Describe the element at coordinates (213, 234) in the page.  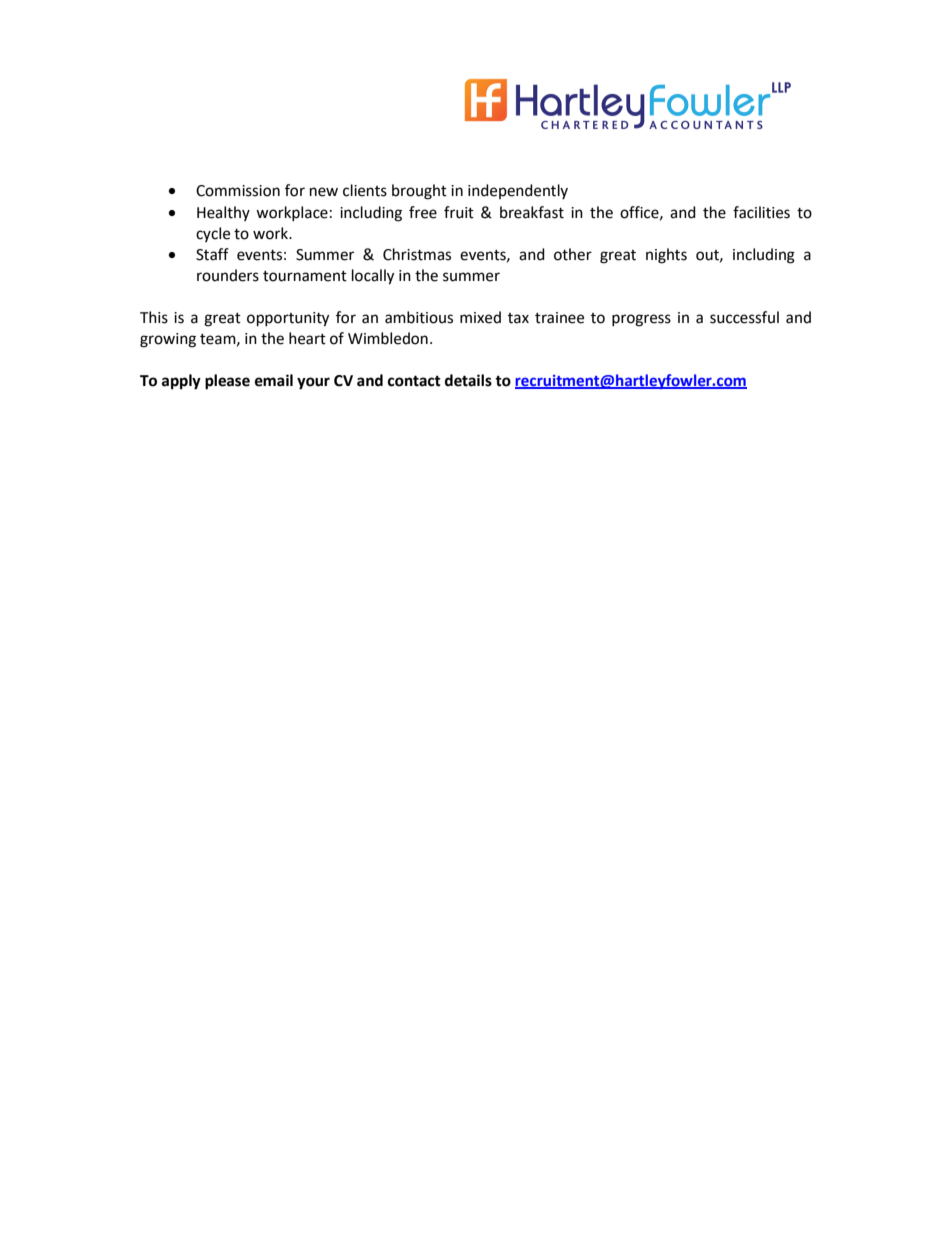
I see `cycle` at that location.
